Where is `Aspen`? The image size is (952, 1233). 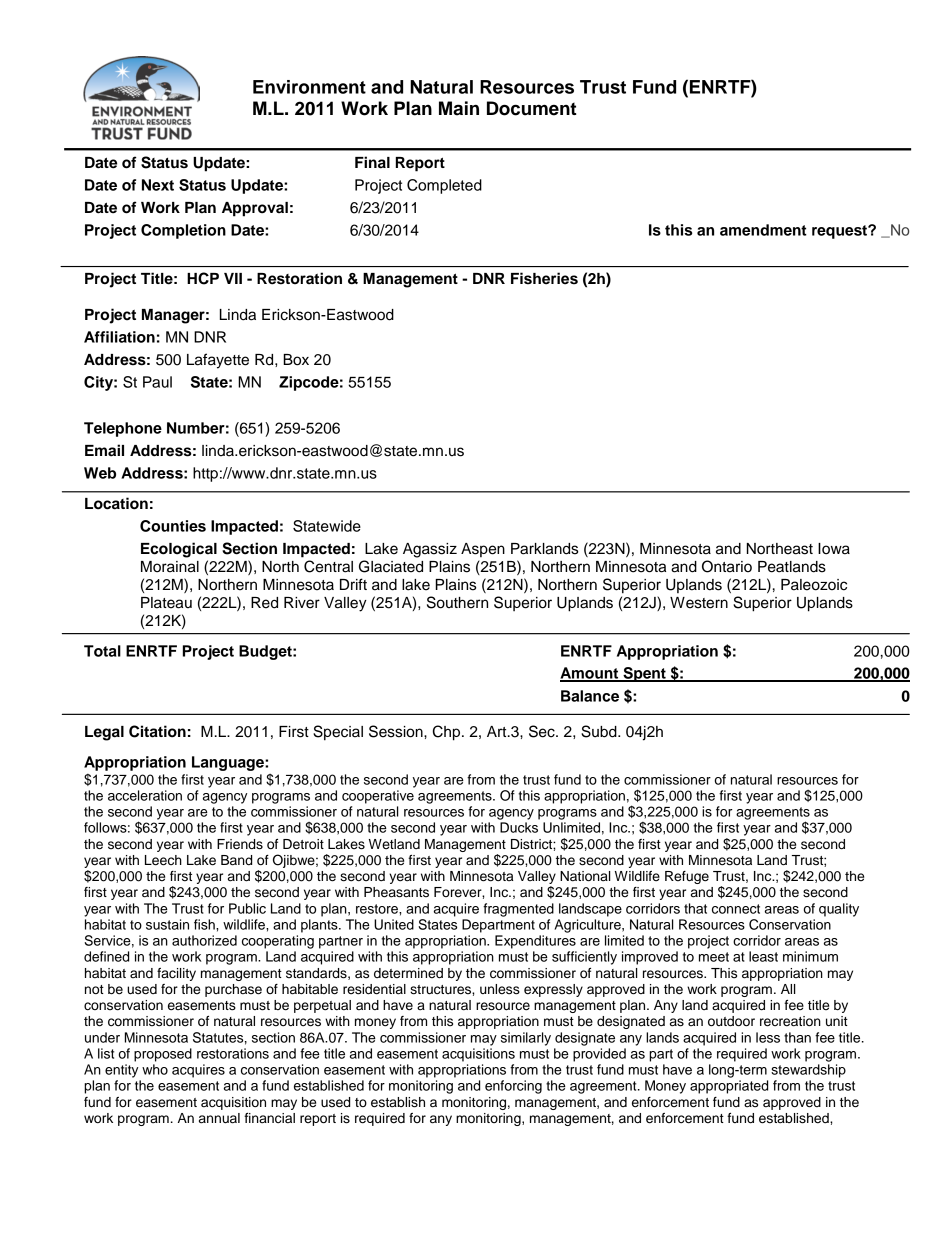
Aspen is located at coordinates (483, 550).
